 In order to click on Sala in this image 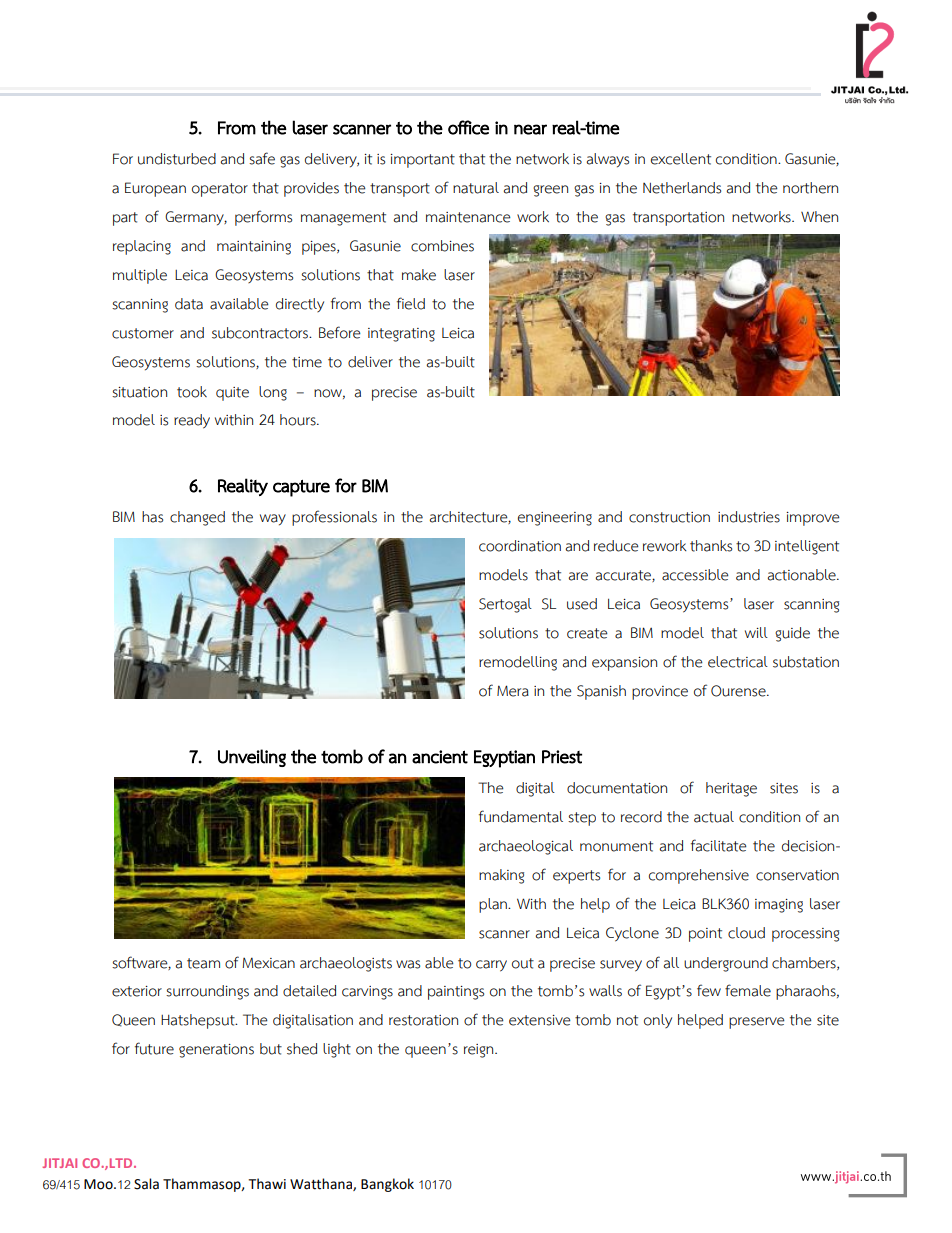, I will do `click(146, 1184)`.
